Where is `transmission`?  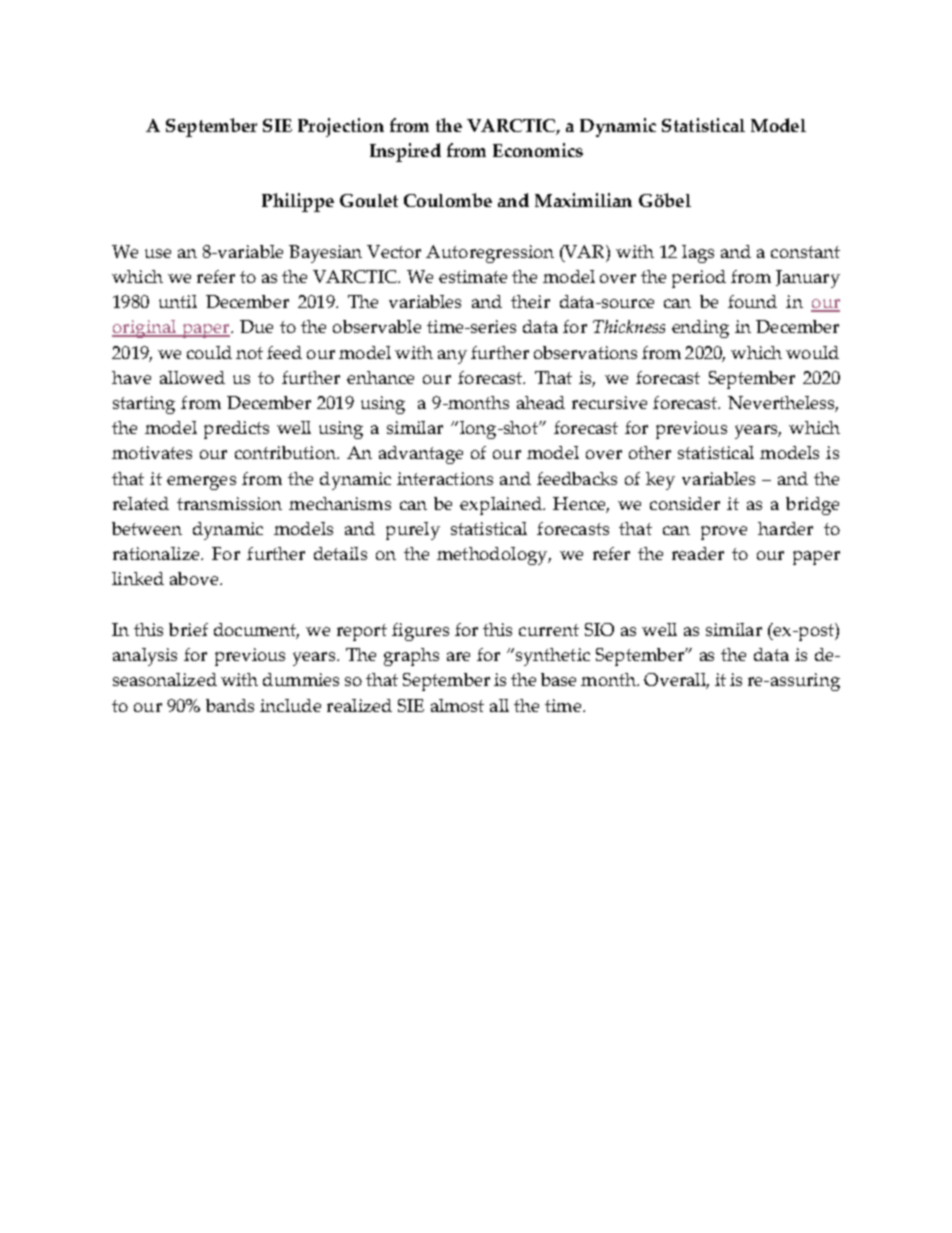 transmission is located at coordinates (229, 503).
